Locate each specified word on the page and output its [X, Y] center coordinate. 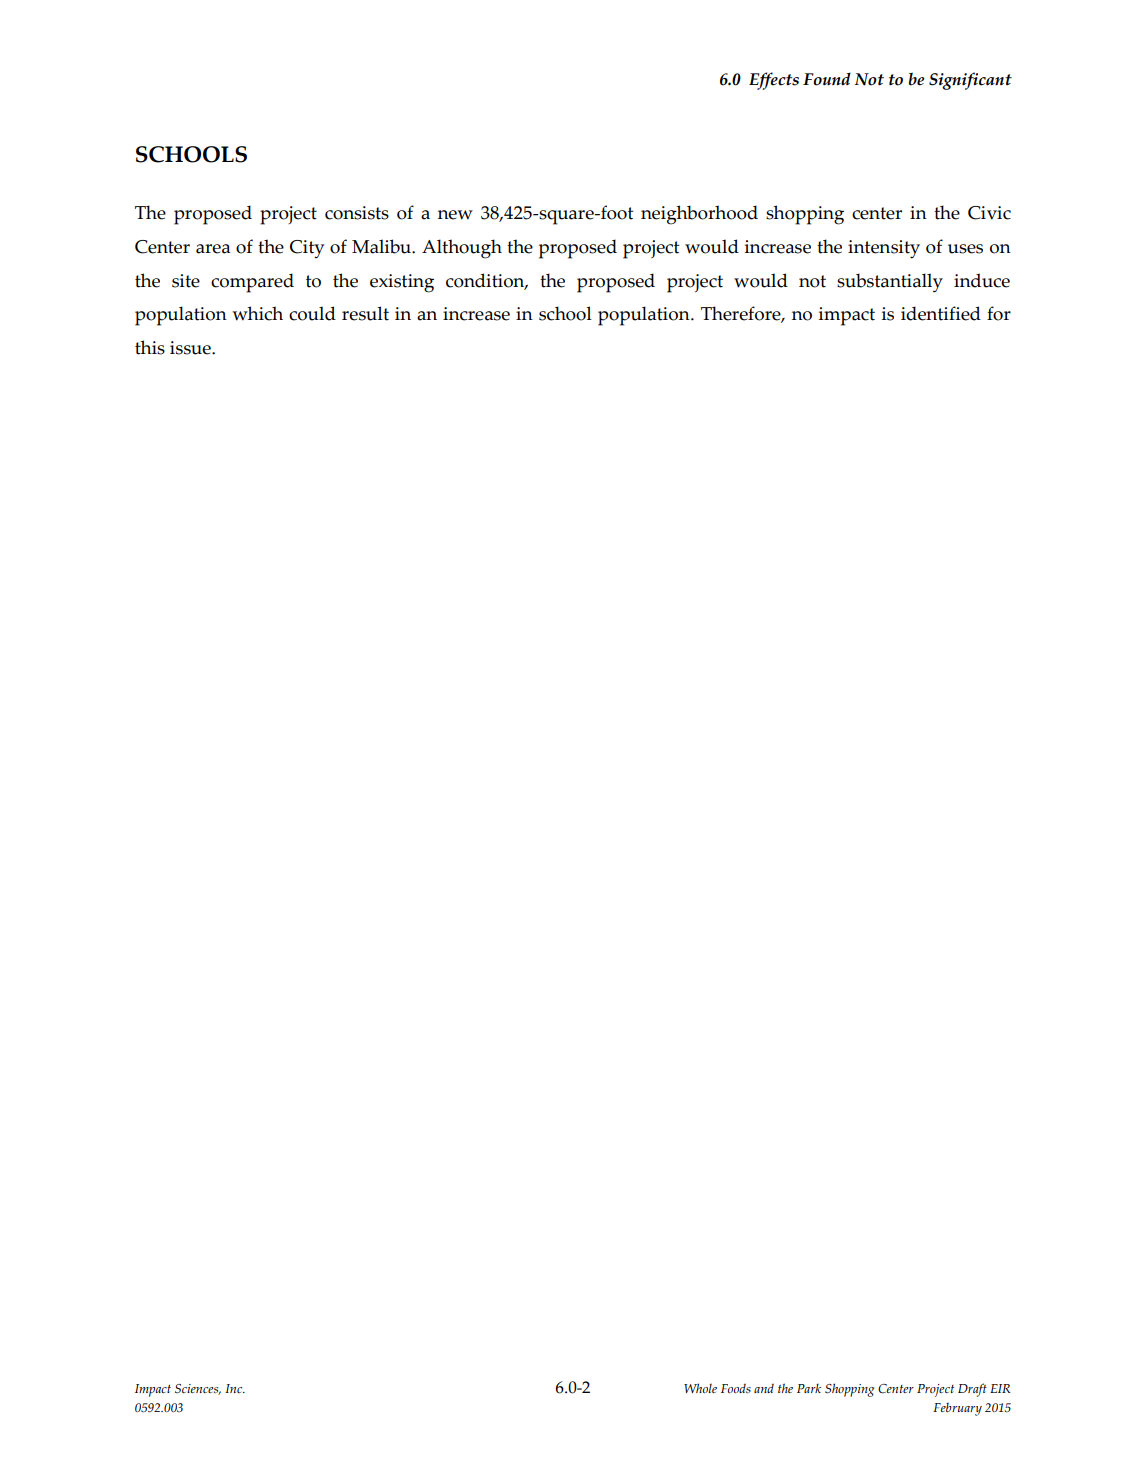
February [957, 1409]
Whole [700, 1388]
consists [357, 213]
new [455, 215]
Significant [970, 81]
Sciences [198, 1389]
